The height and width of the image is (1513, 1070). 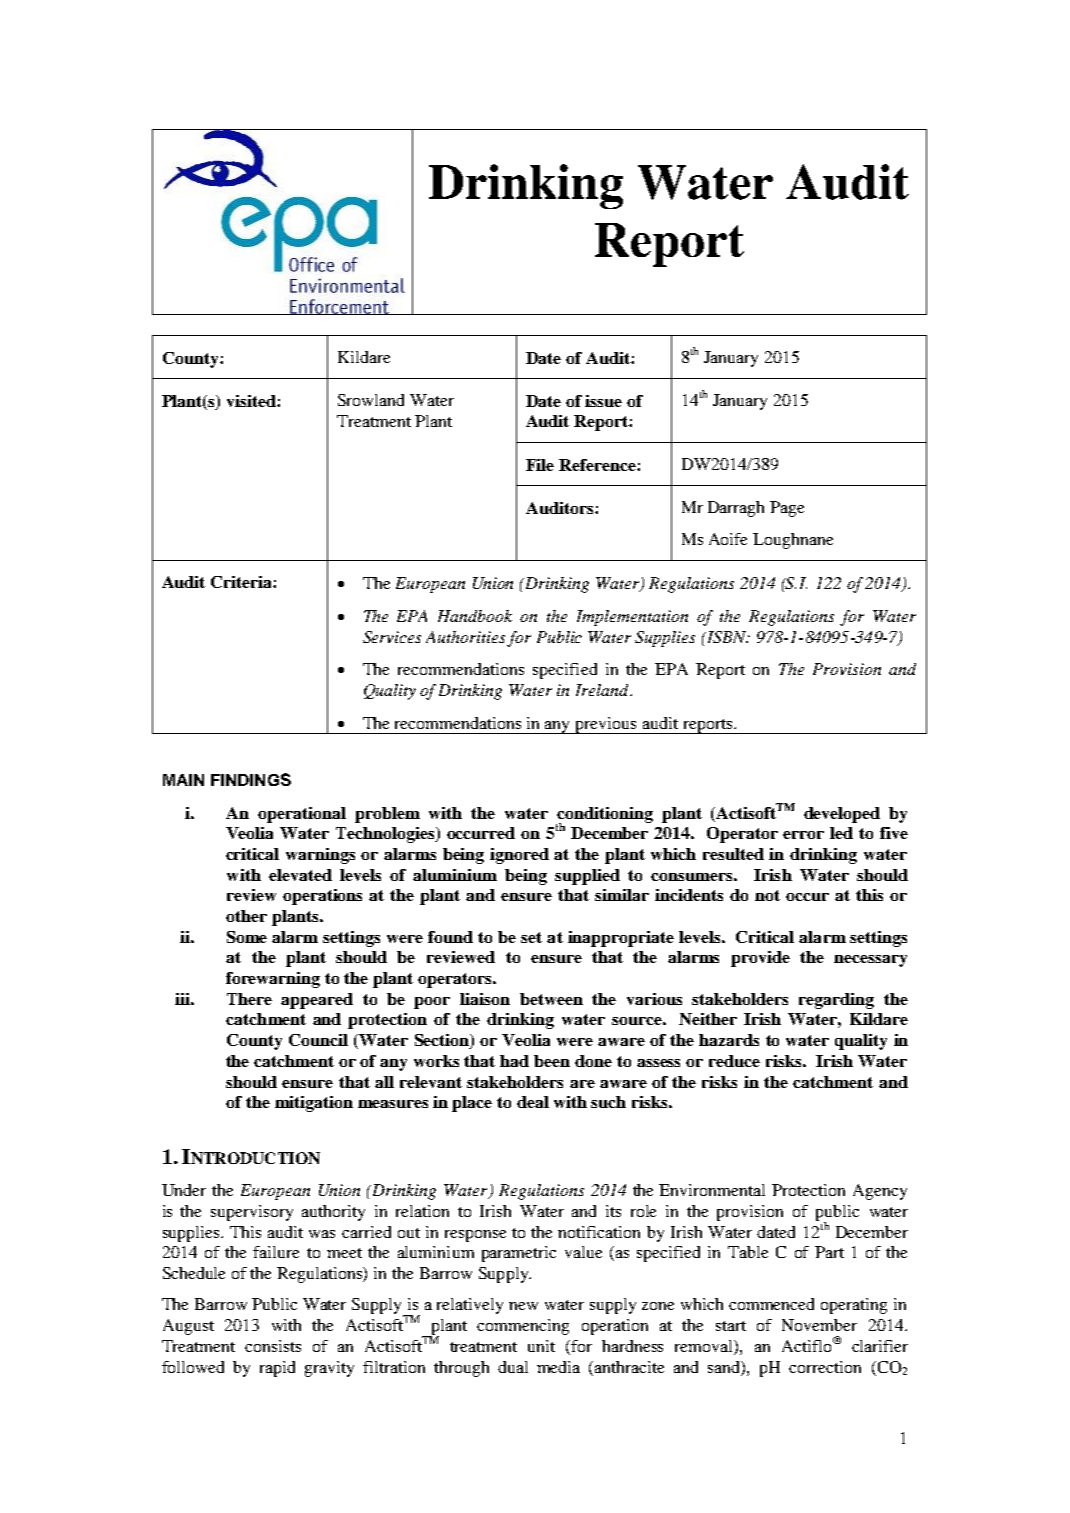 What do you see at coordinates (787, 509) in the image?
I see `Page` at bounding box center [787, 509].
